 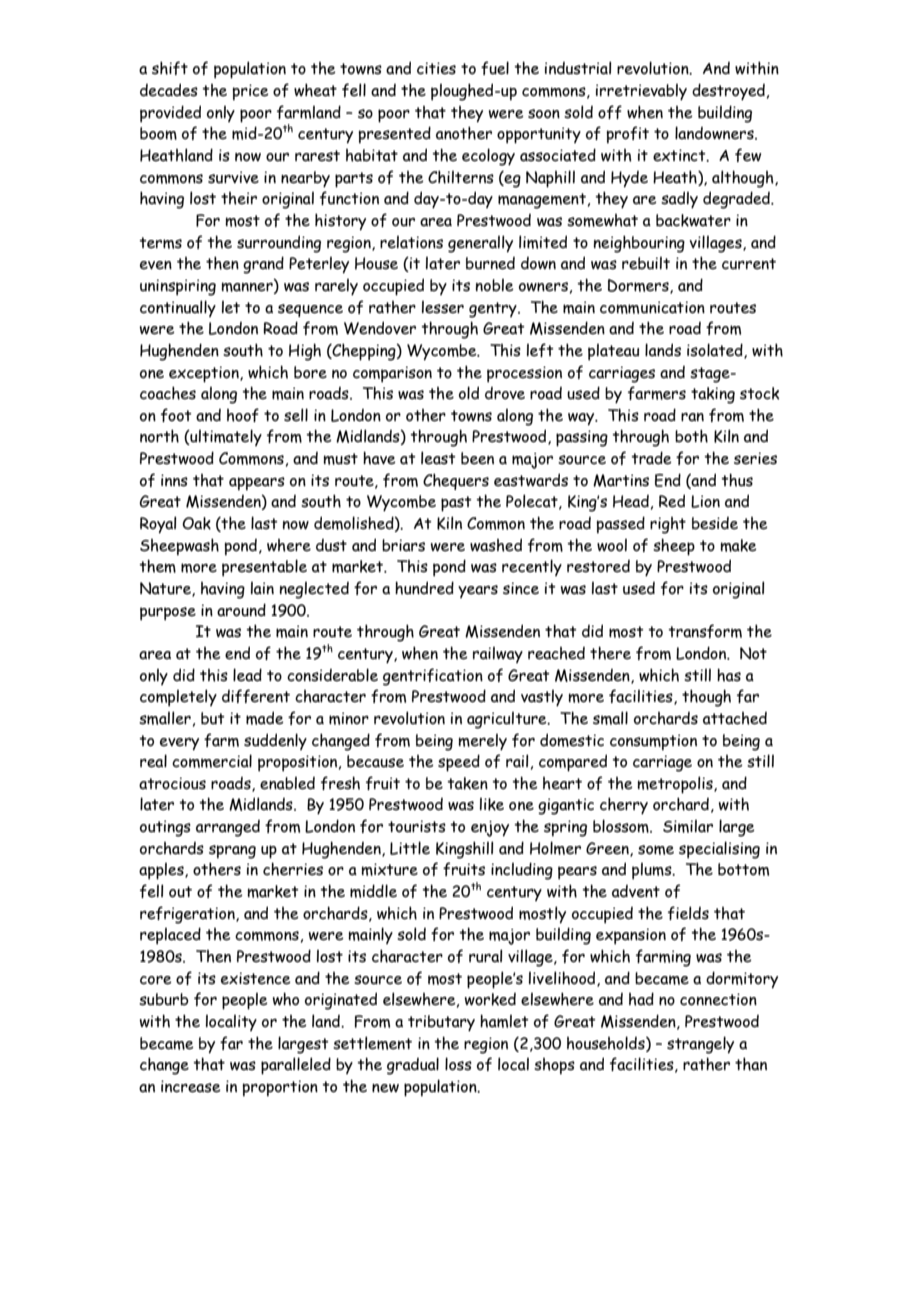 What do you see at coordinates (251, 92) in the document?
I see `price` at bounding box center [251, 92].
